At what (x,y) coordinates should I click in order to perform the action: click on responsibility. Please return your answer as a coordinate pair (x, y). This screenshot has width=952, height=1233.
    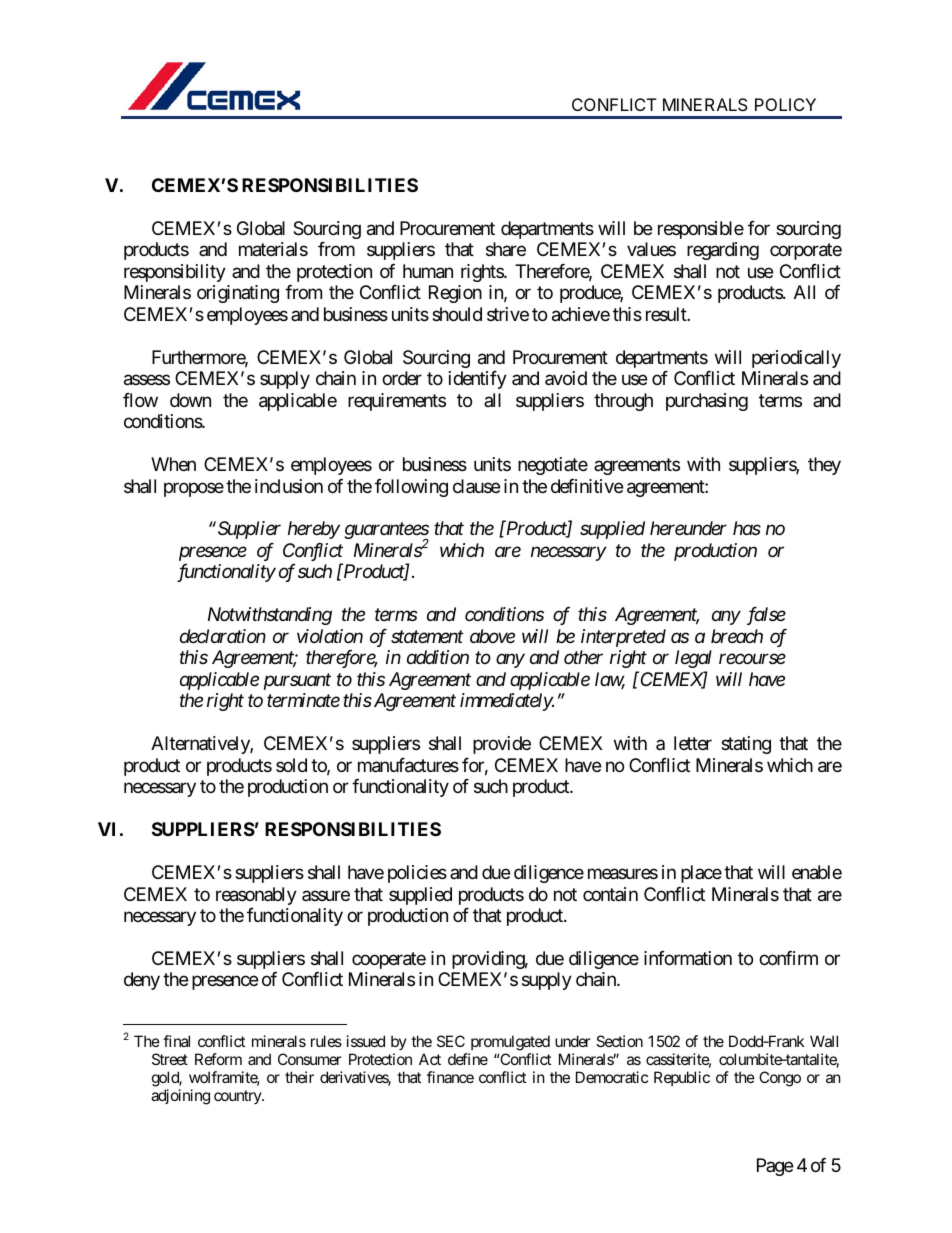
    Looking at the image, I should click on (175, 273).
